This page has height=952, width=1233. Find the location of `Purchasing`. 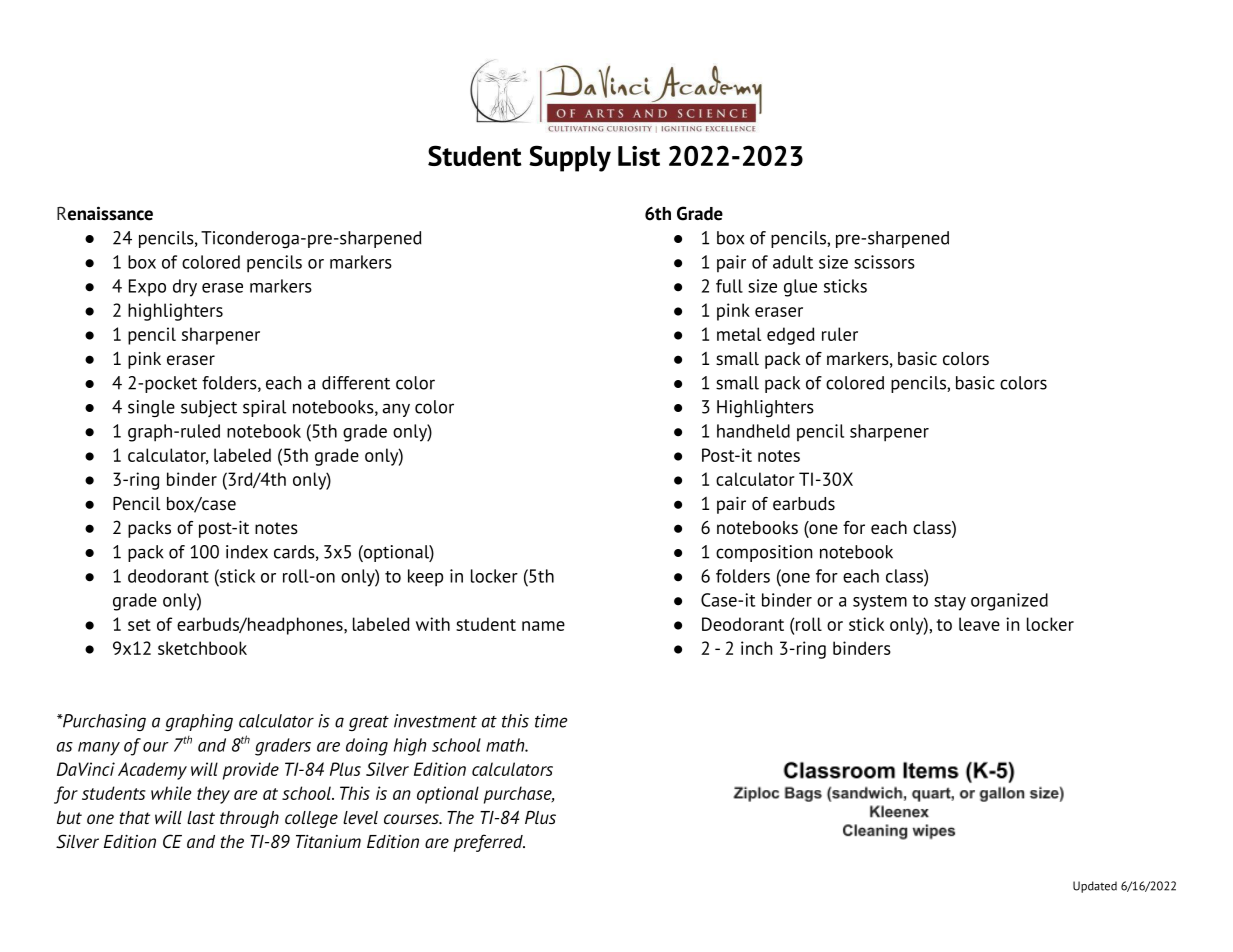

Purchasing is located at coordinates (103, 722).
